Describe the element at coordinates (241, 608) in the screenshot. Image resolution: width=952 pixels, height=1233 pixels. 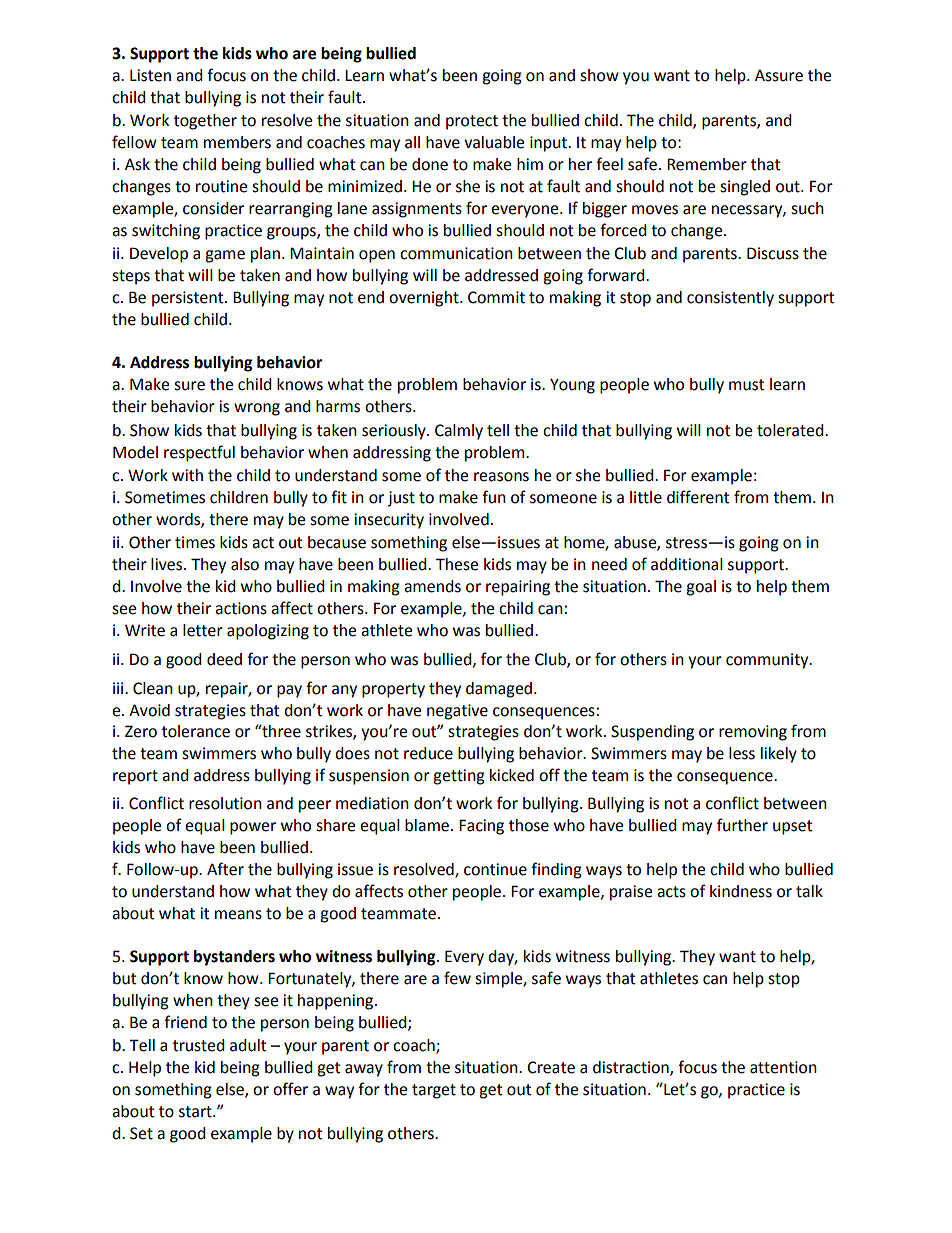
I see `actions` at that location.
